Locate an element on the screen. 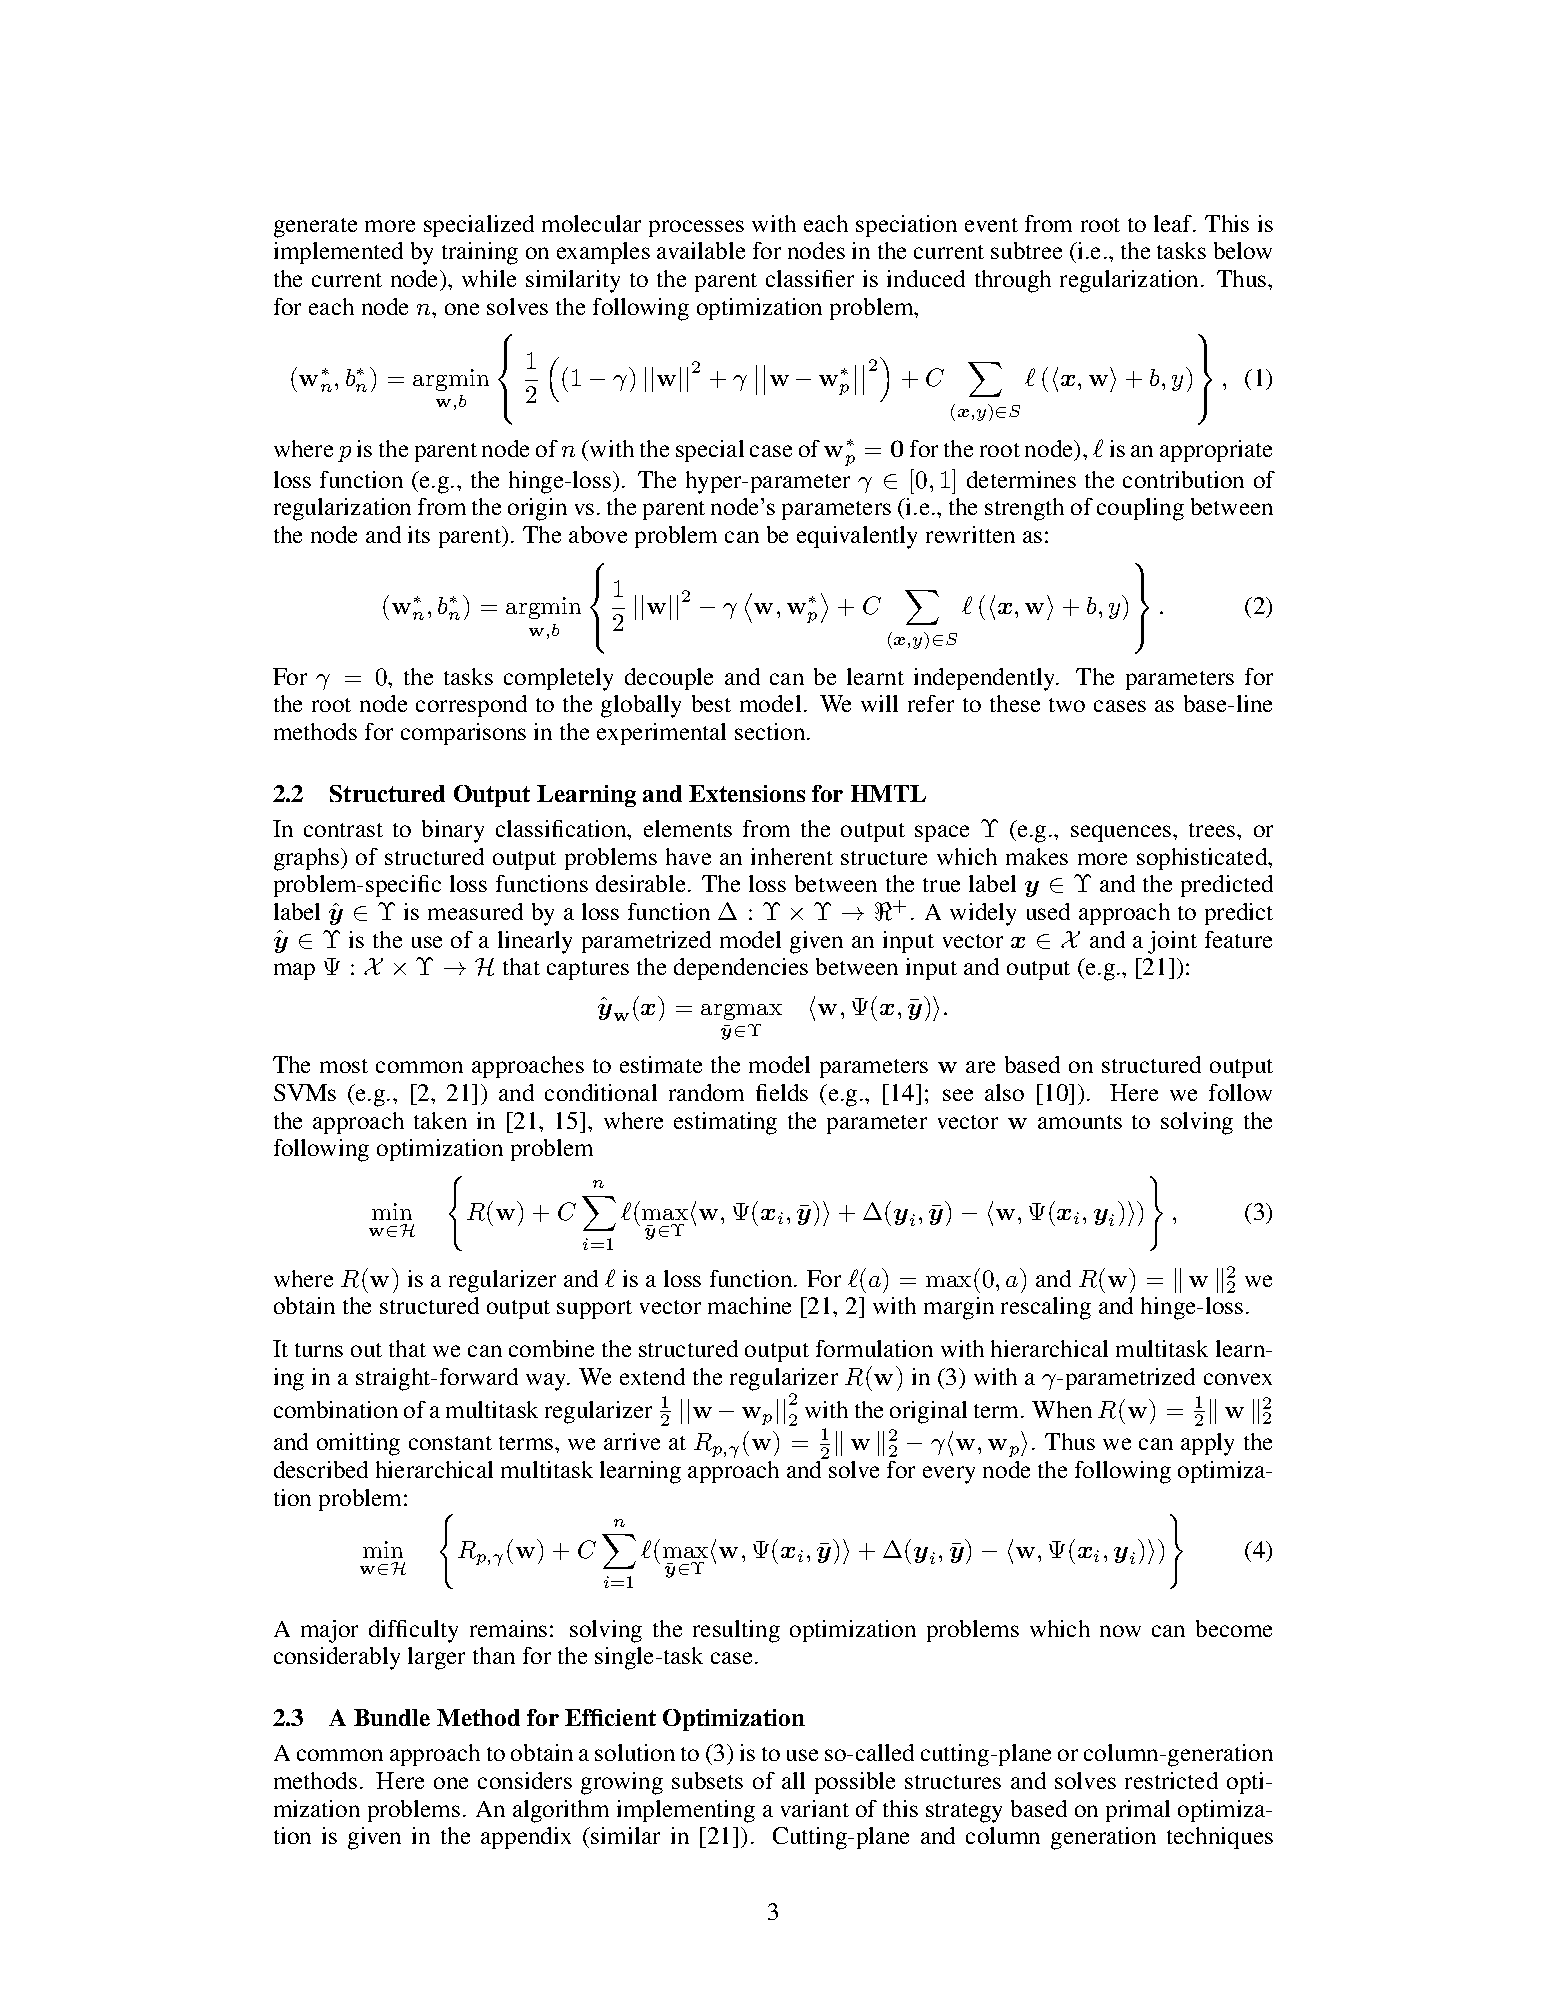  have is located at coordinates (688, 856).
